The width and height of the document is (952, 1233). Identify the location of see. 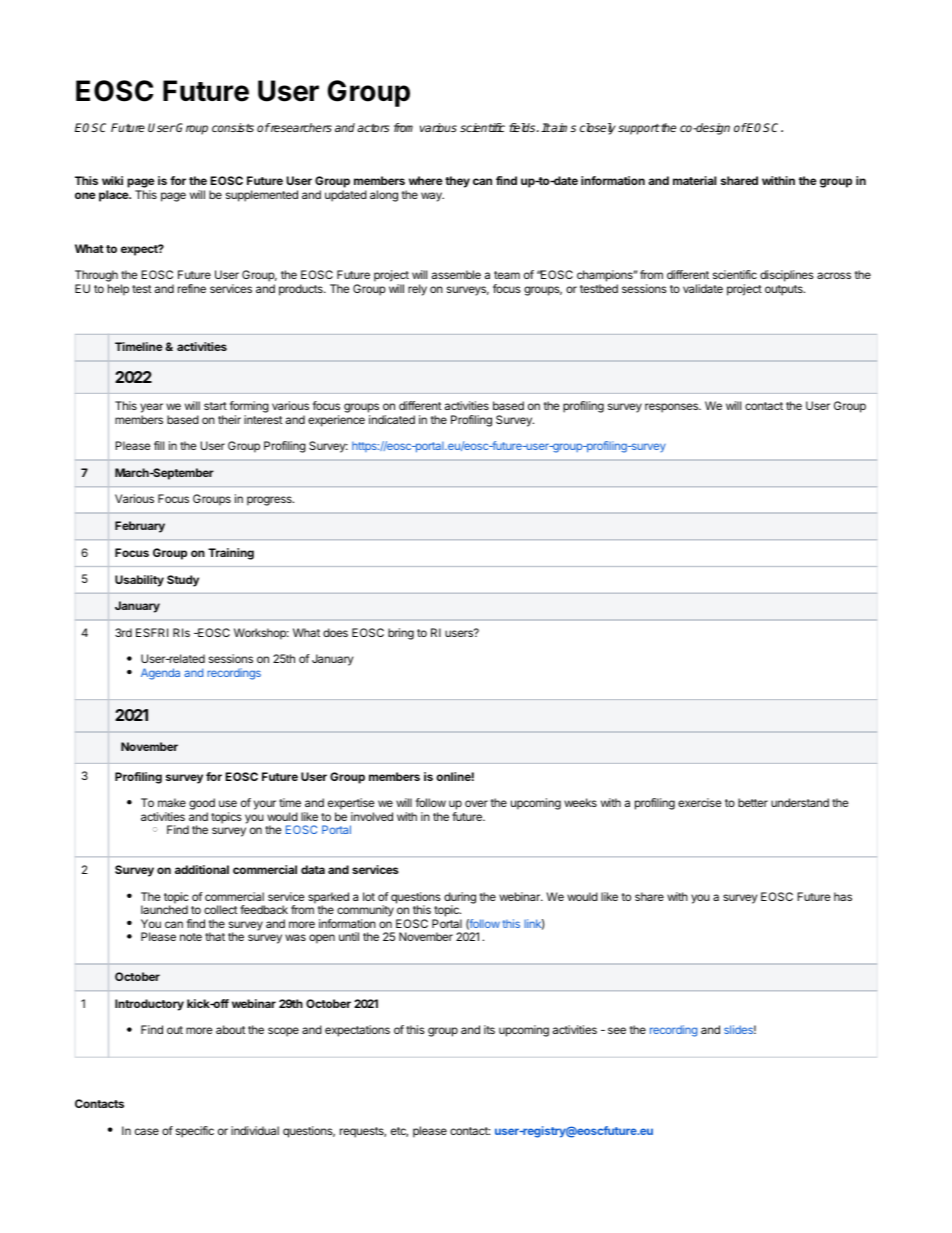
(617, 1030).
